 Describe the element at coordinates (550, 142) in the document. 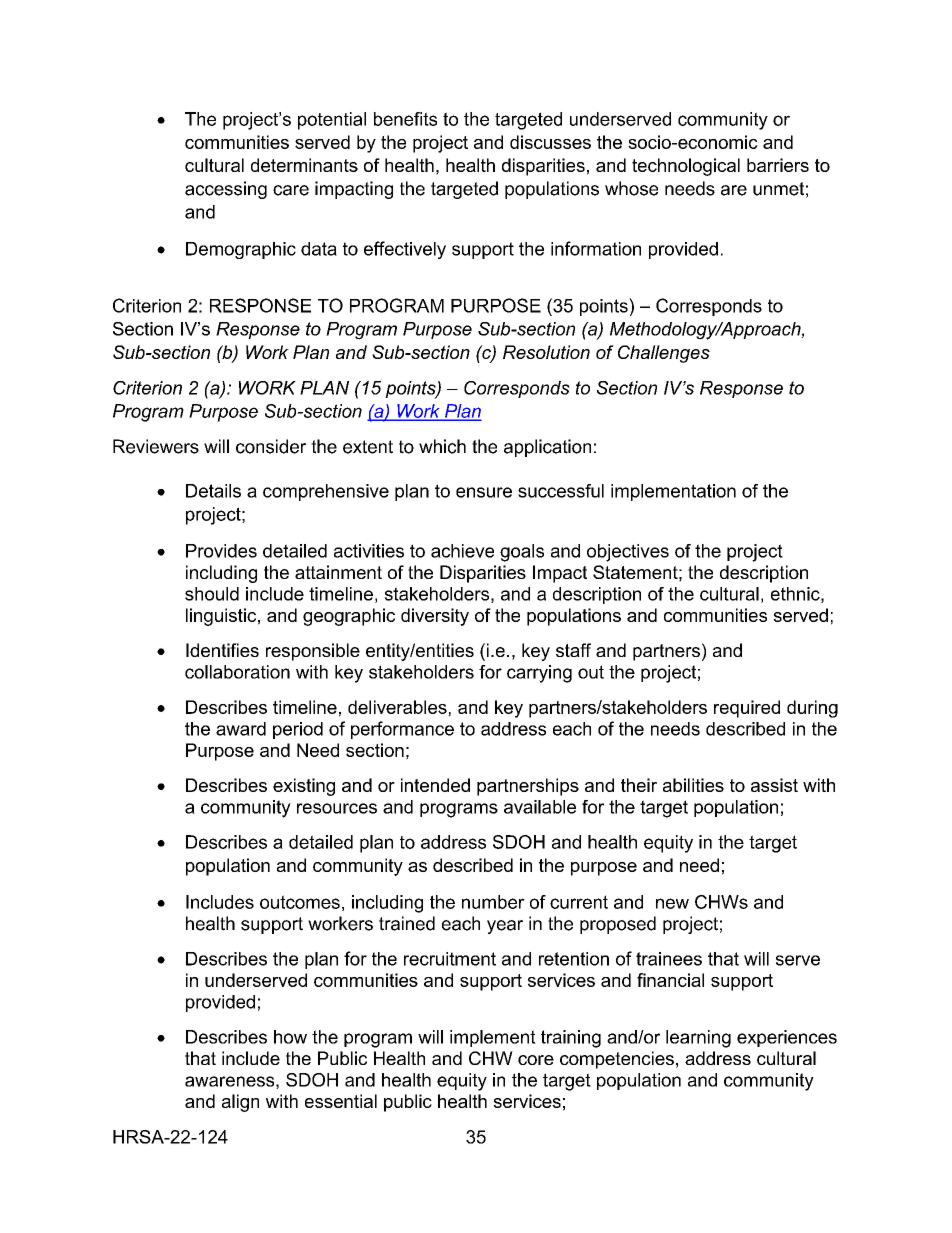

I see `discusses` at that location.
